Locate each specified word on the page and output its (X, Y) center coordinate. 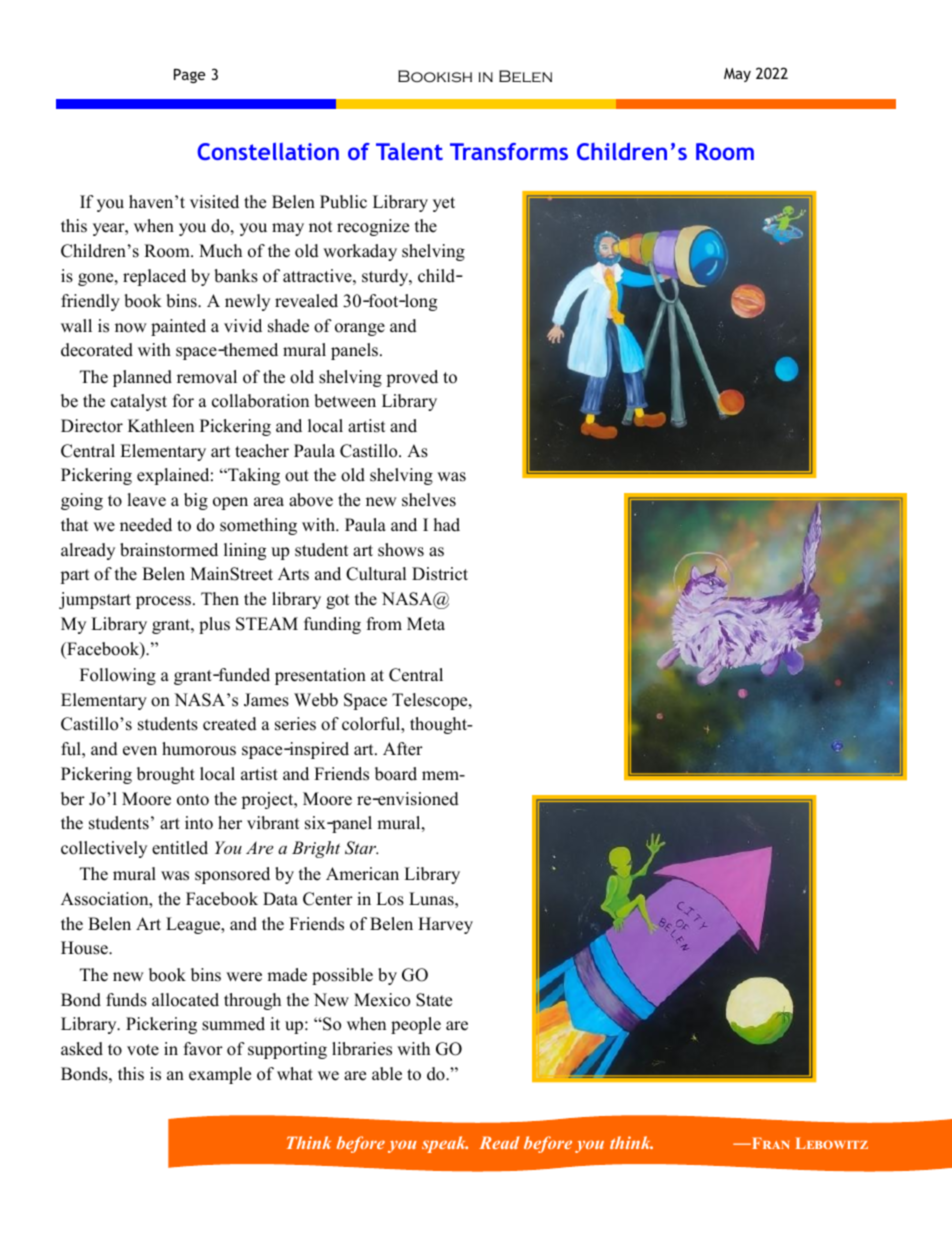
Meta (426, 624)
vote (143, 1050)
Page (189, 76)
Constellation (268, 151)
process (163, 602)
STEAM (267, 624)
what (295, 1073)
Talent (409, 151)
